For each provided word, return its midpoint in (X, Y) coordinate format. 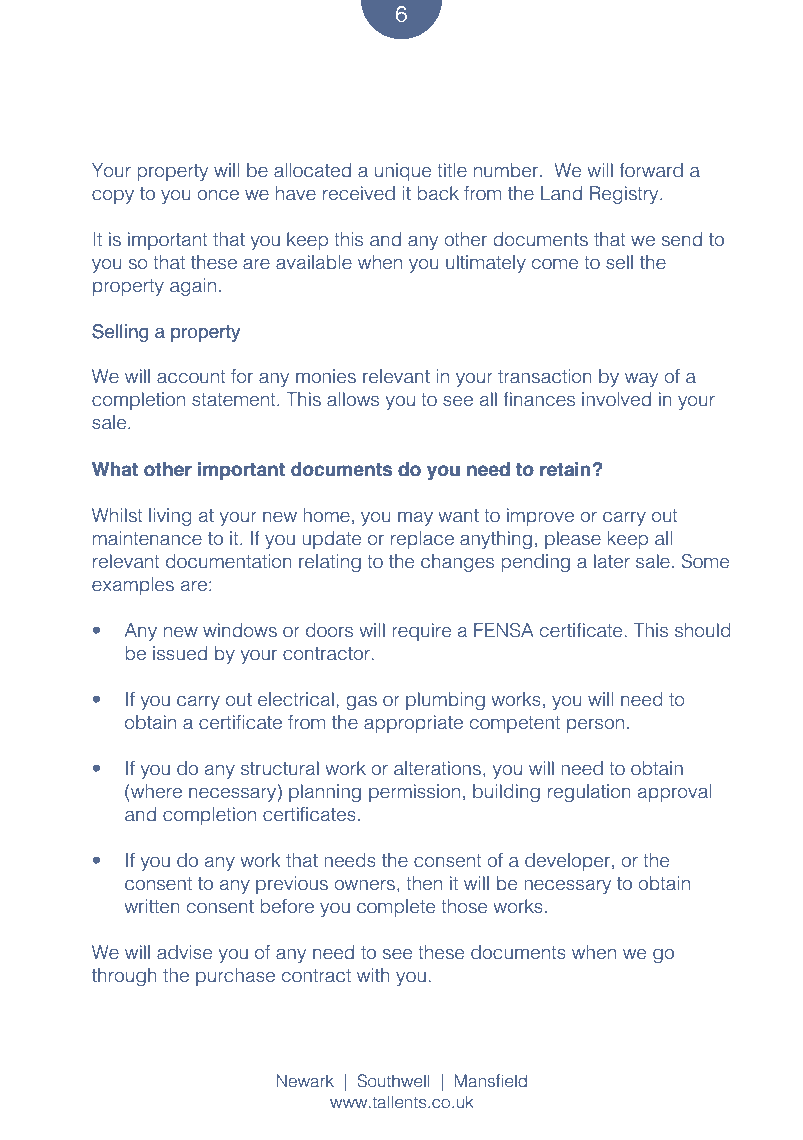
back (438, 193)
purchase (235, 977)
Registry (625, 195)
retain (565, 469)
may (415, 519)
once (218, 195)
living (170, 517)
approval (674, 793)
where (155, 791)
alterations (437, 768)
